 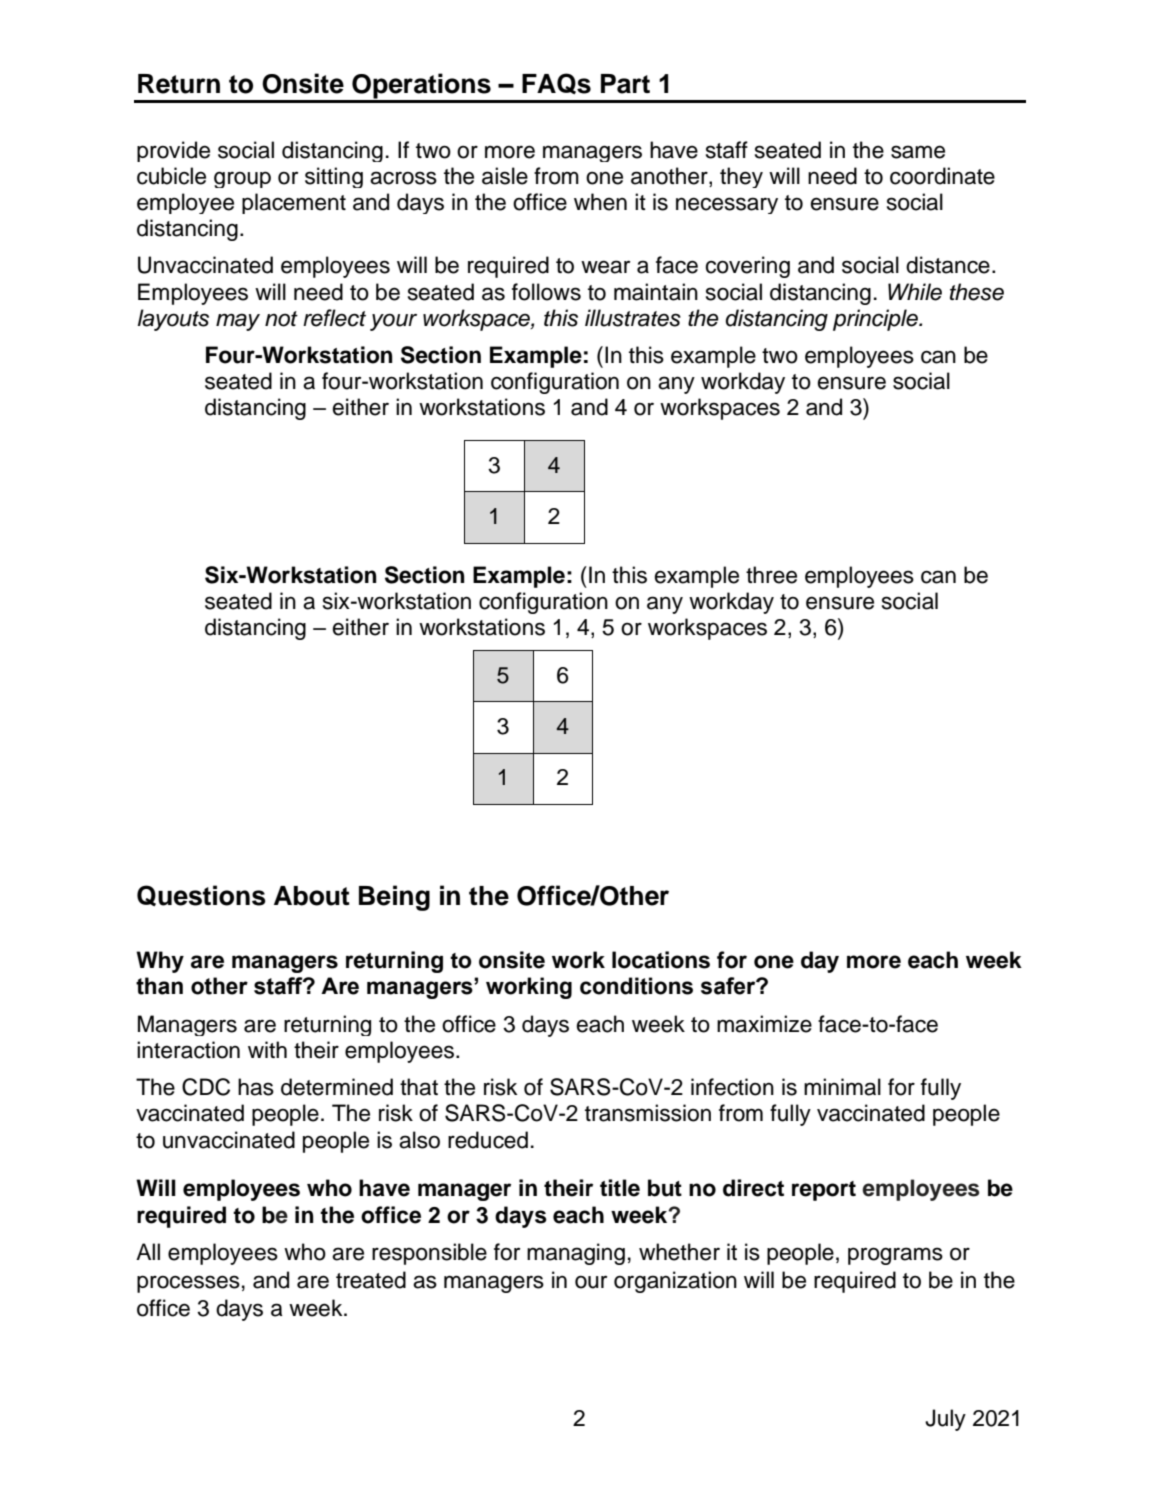 I want to click on minimal, so click(x=842, y=1087).
